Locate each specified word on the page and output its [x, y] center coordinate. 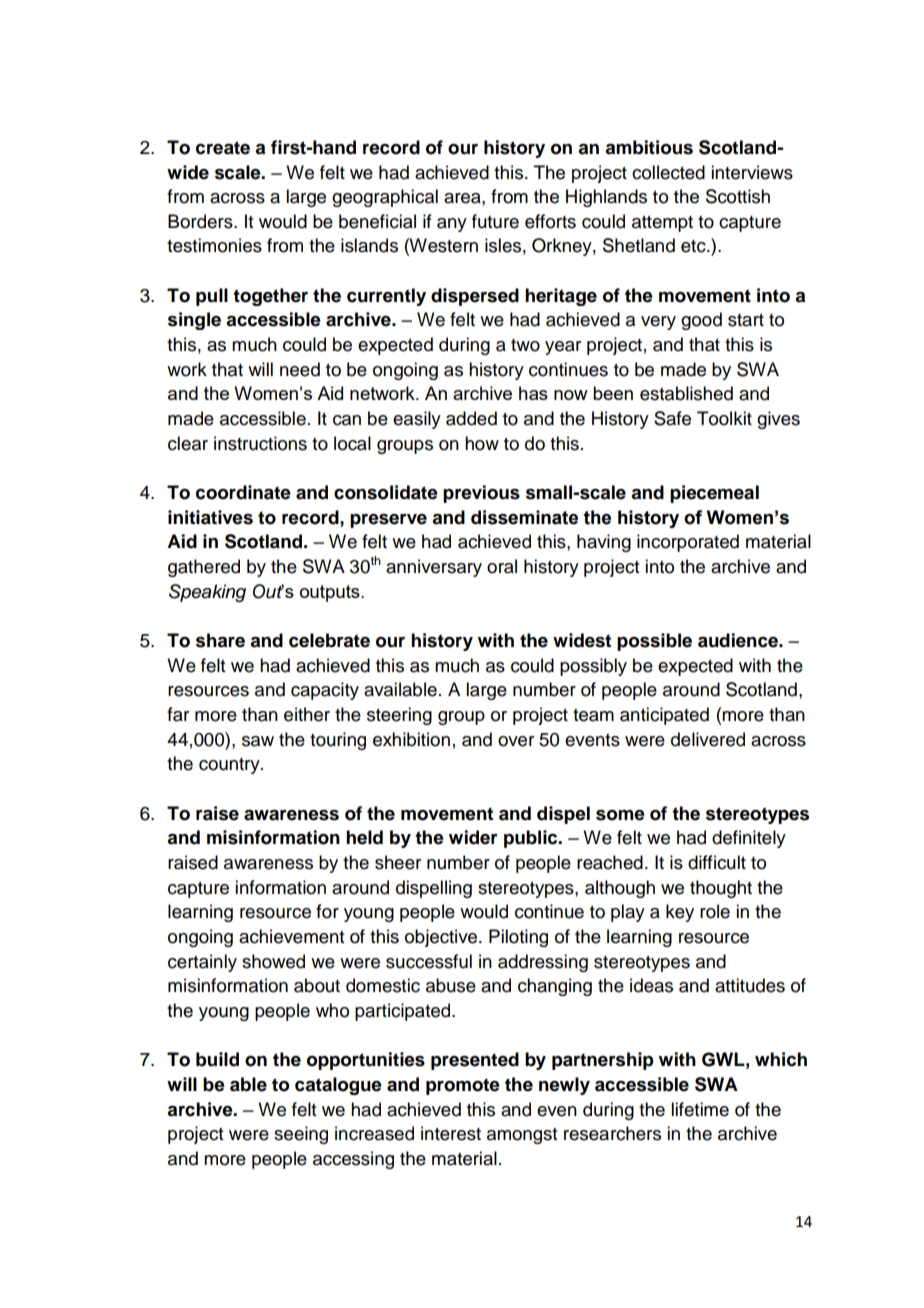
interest [451, 1133]
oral [502, 566]
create [223, 148]
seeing [301, 1135]
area [463, 198]
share [220, 640]
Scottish [738, 196]
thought [721, 889]
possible [654, 642]
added [471, 418]
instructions [260, 443]
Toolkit [724, 418]
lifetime [700, 1109]
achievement [291, 936]
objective [442, 938]
